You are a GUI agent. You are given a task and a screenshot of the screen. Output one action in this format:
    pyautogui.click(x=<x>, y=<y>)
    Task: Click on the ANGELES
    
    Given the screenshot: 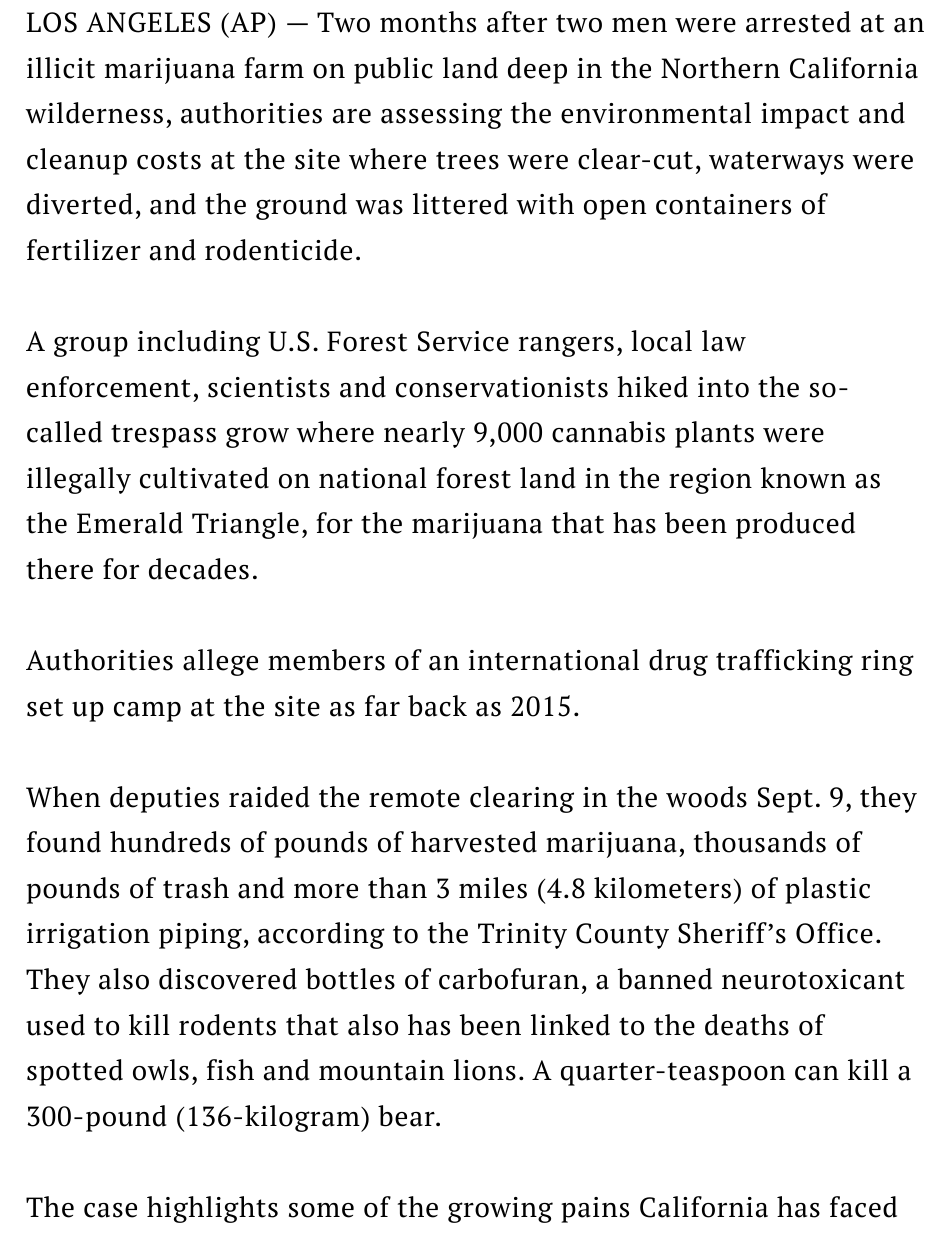 What is the action you would take?
    pyautogui.click(x=148, y=22)
